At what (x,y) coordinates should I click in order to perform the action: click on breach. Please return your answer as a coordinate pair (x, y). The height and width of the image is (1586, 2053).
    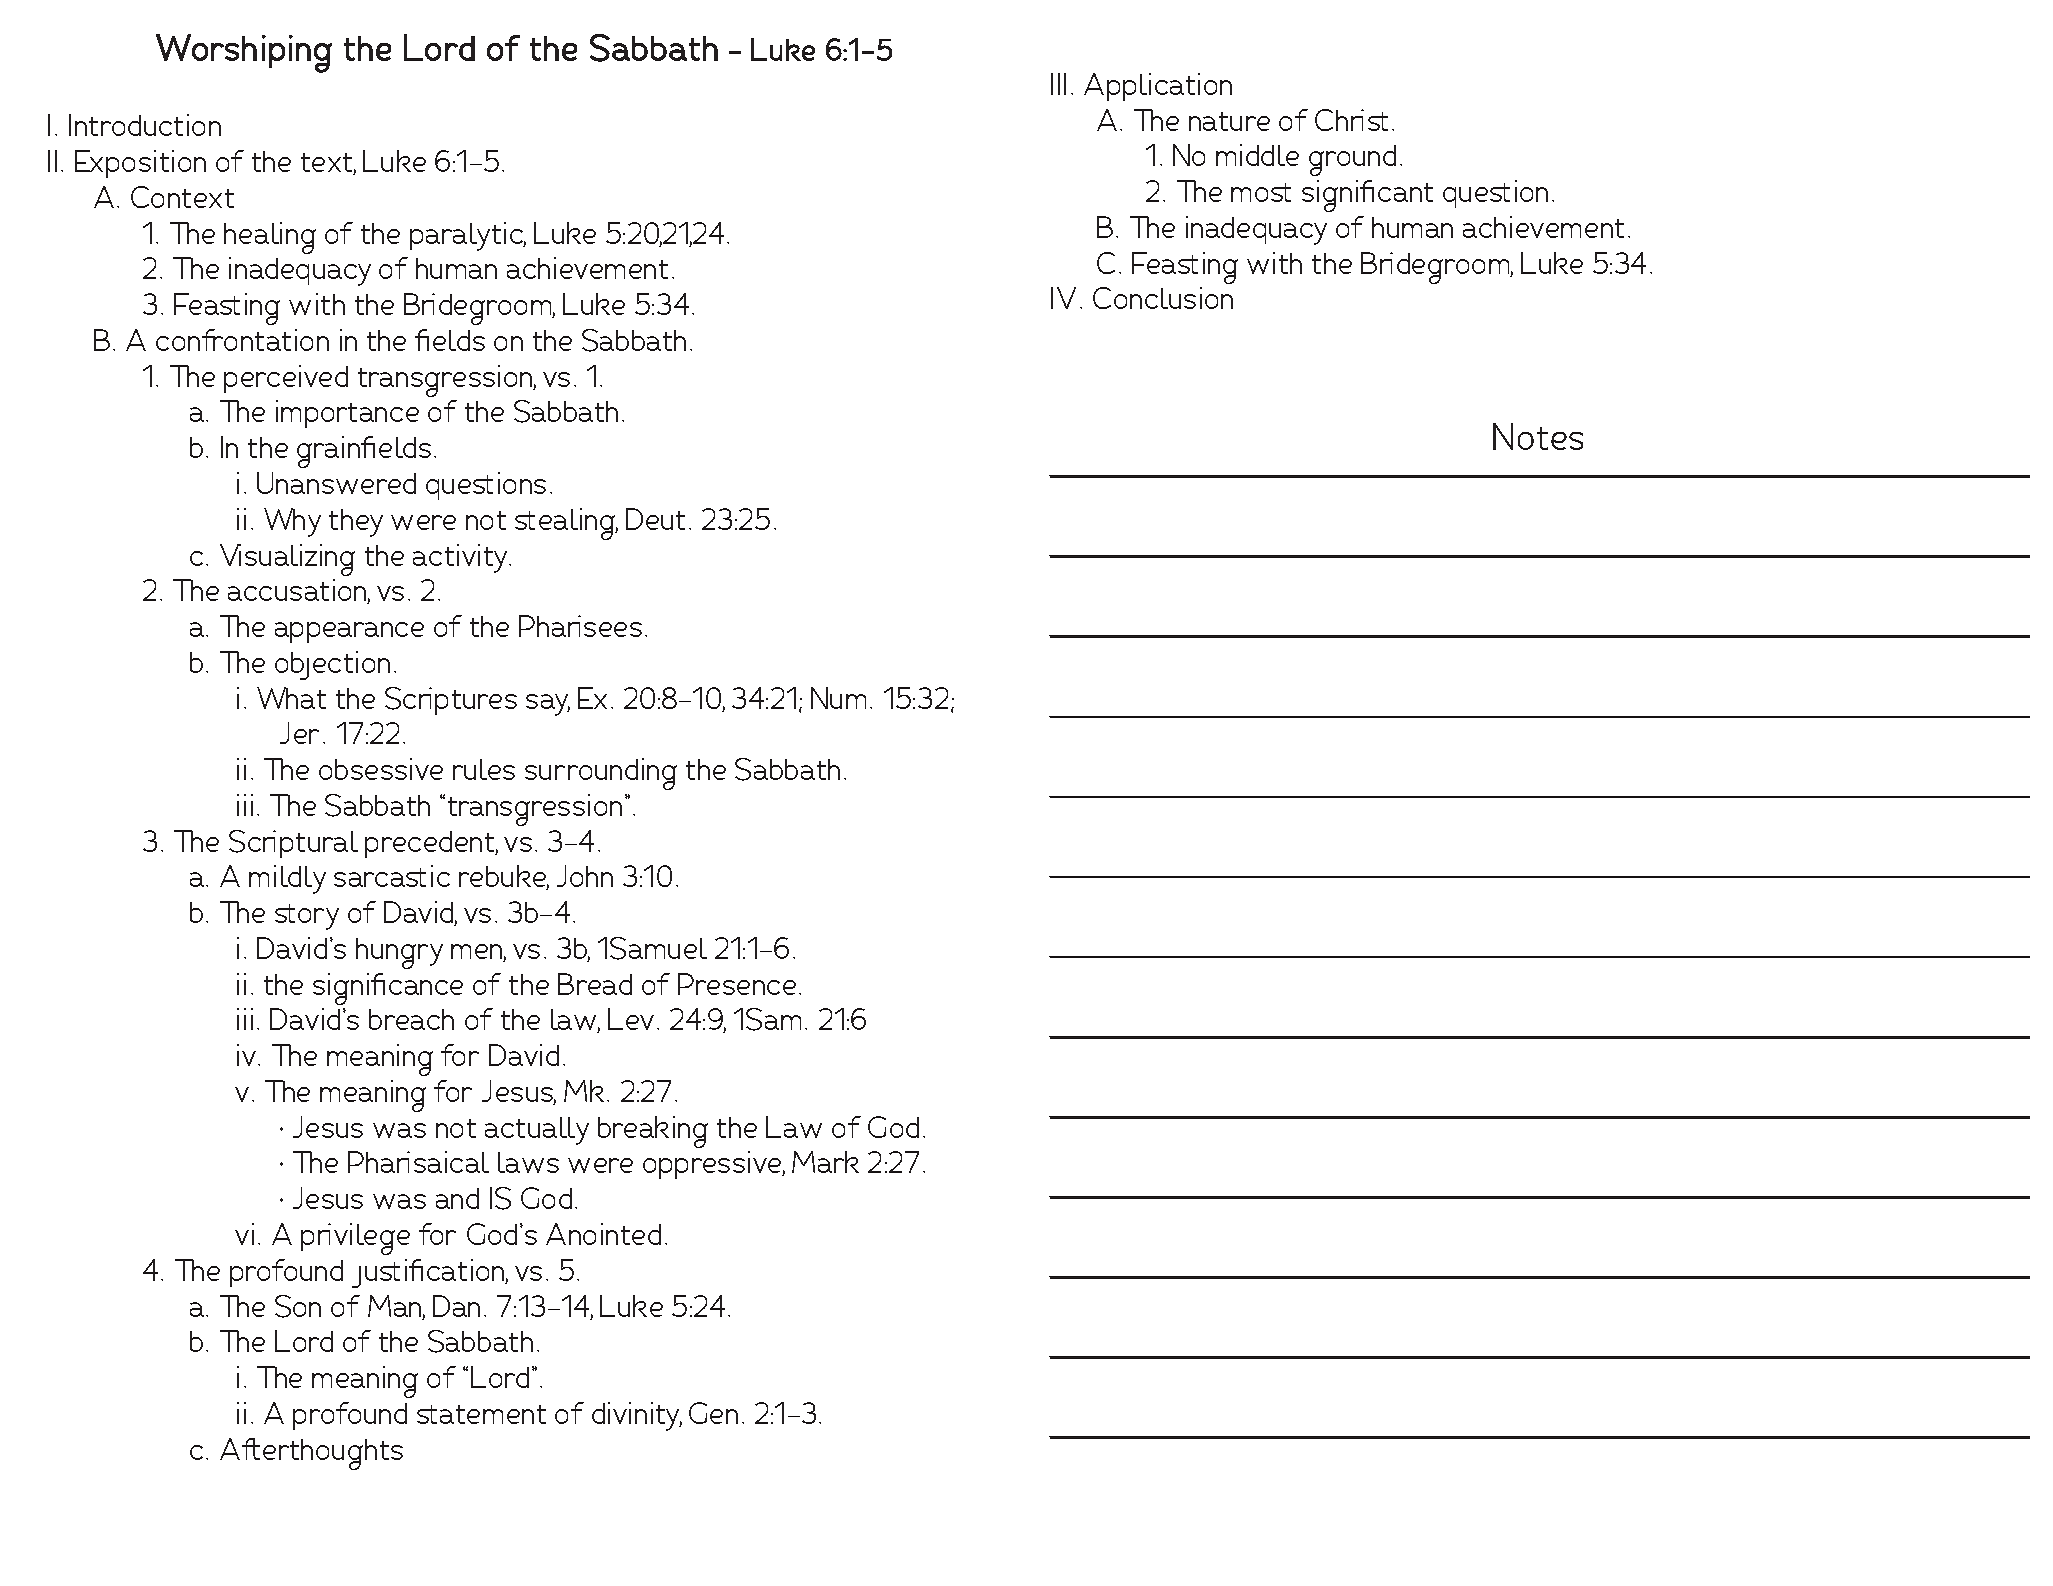
    Looking at the image, I should click on (411, 1019).
